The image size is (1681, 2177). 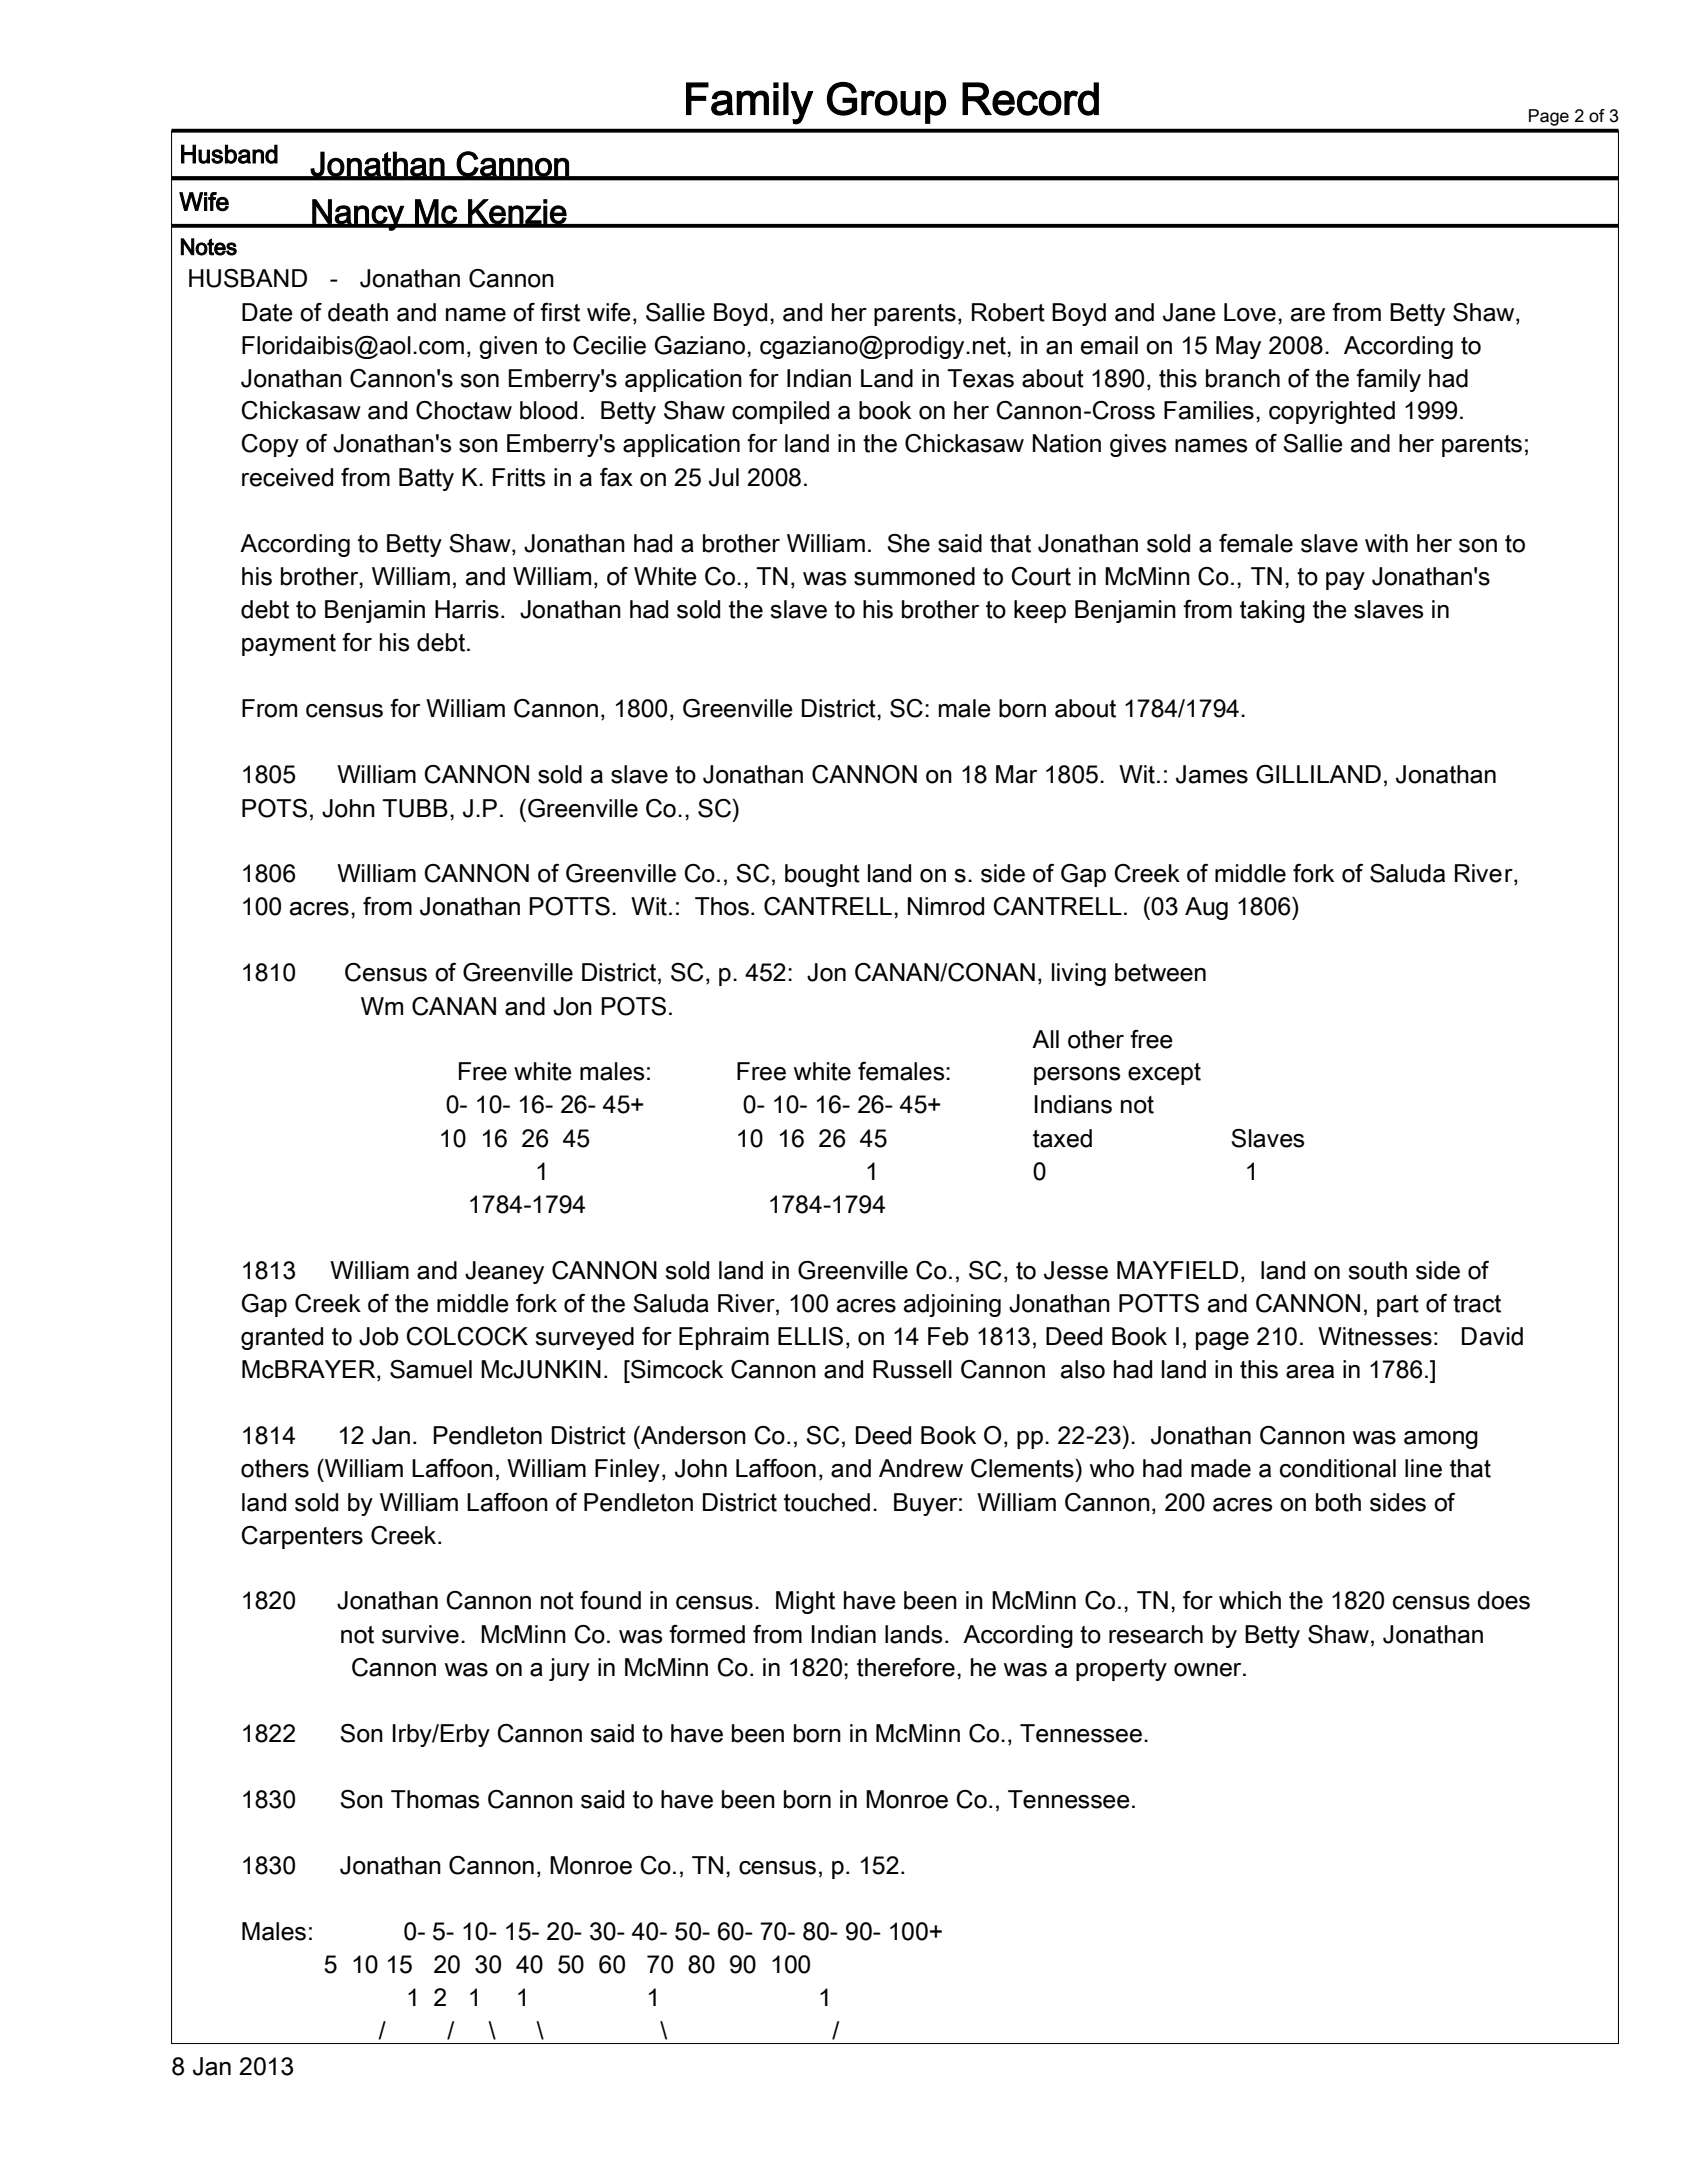 I want to click on Thomas, so click(x=435, y=1799).
